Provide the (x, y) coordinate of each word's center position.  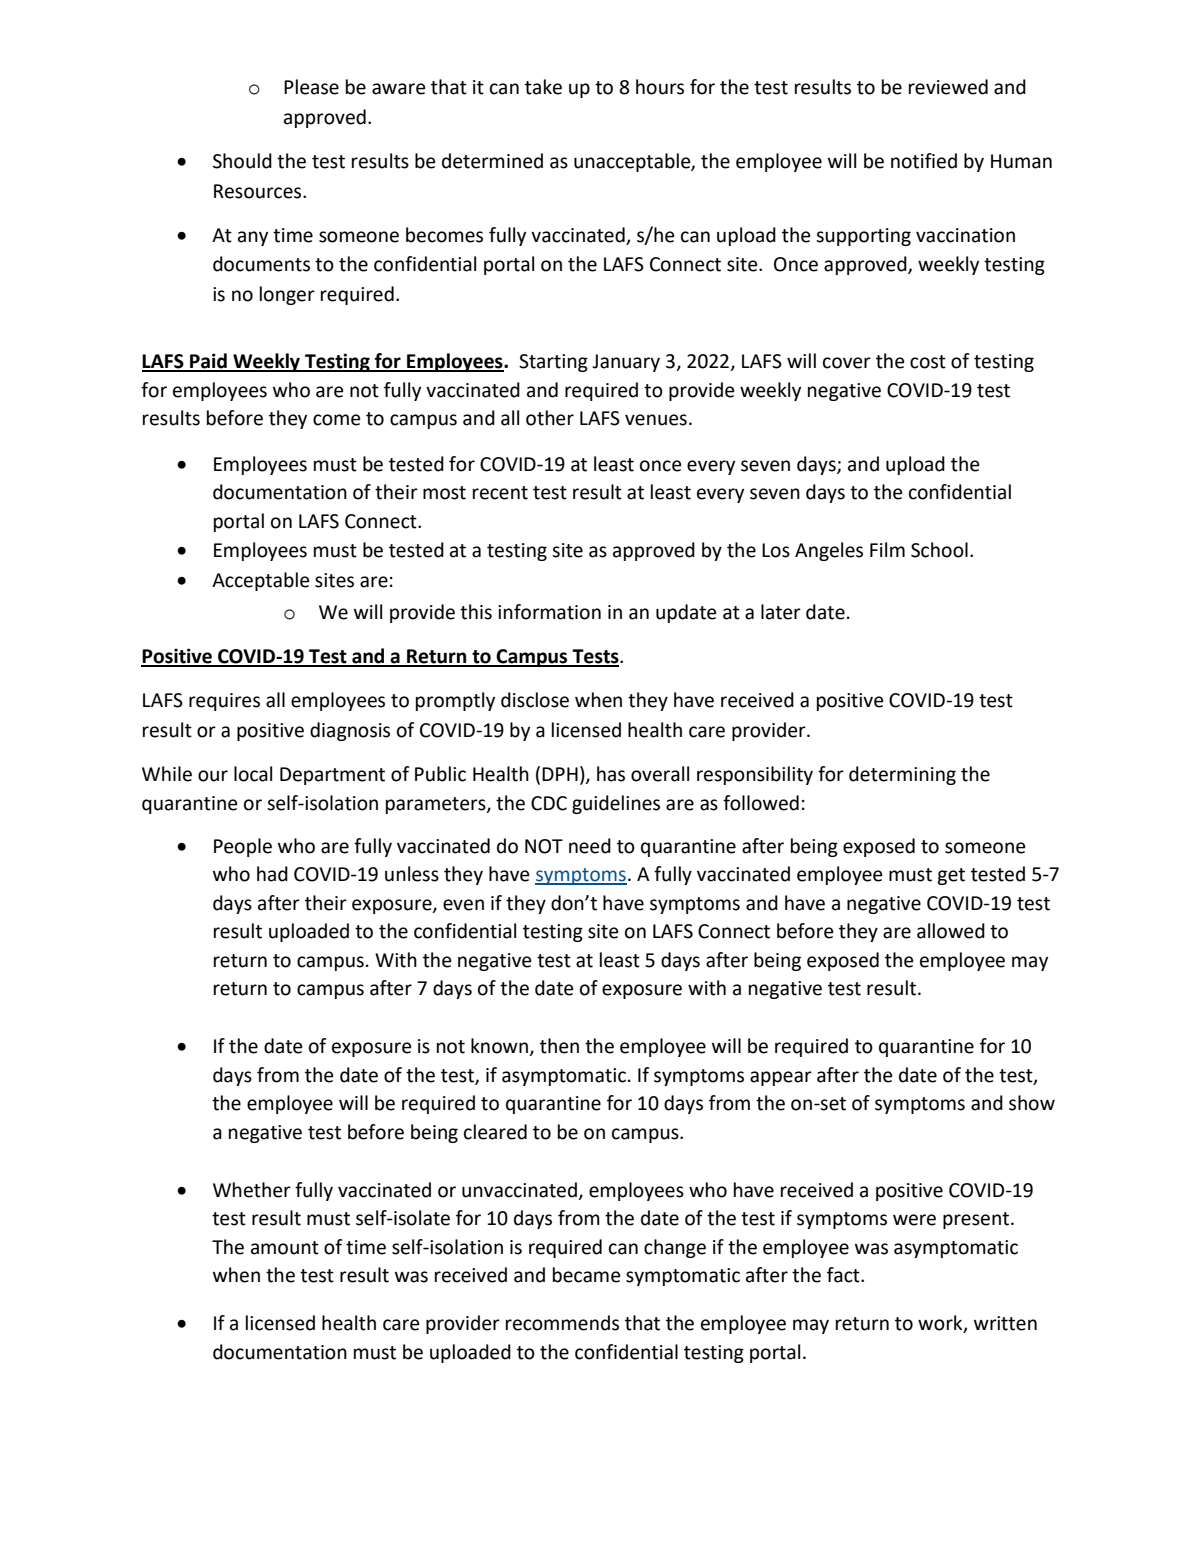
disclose (535, 700)
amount (285, 1248)
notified (924, 161)
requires (224, 702)
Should (242, 161)
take (543, 87)
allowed (951, 931)
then (559, 1046)
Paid (208, 362)
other (550, 418)
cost (928, 362)
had (272, 874)
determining (902, 775)
